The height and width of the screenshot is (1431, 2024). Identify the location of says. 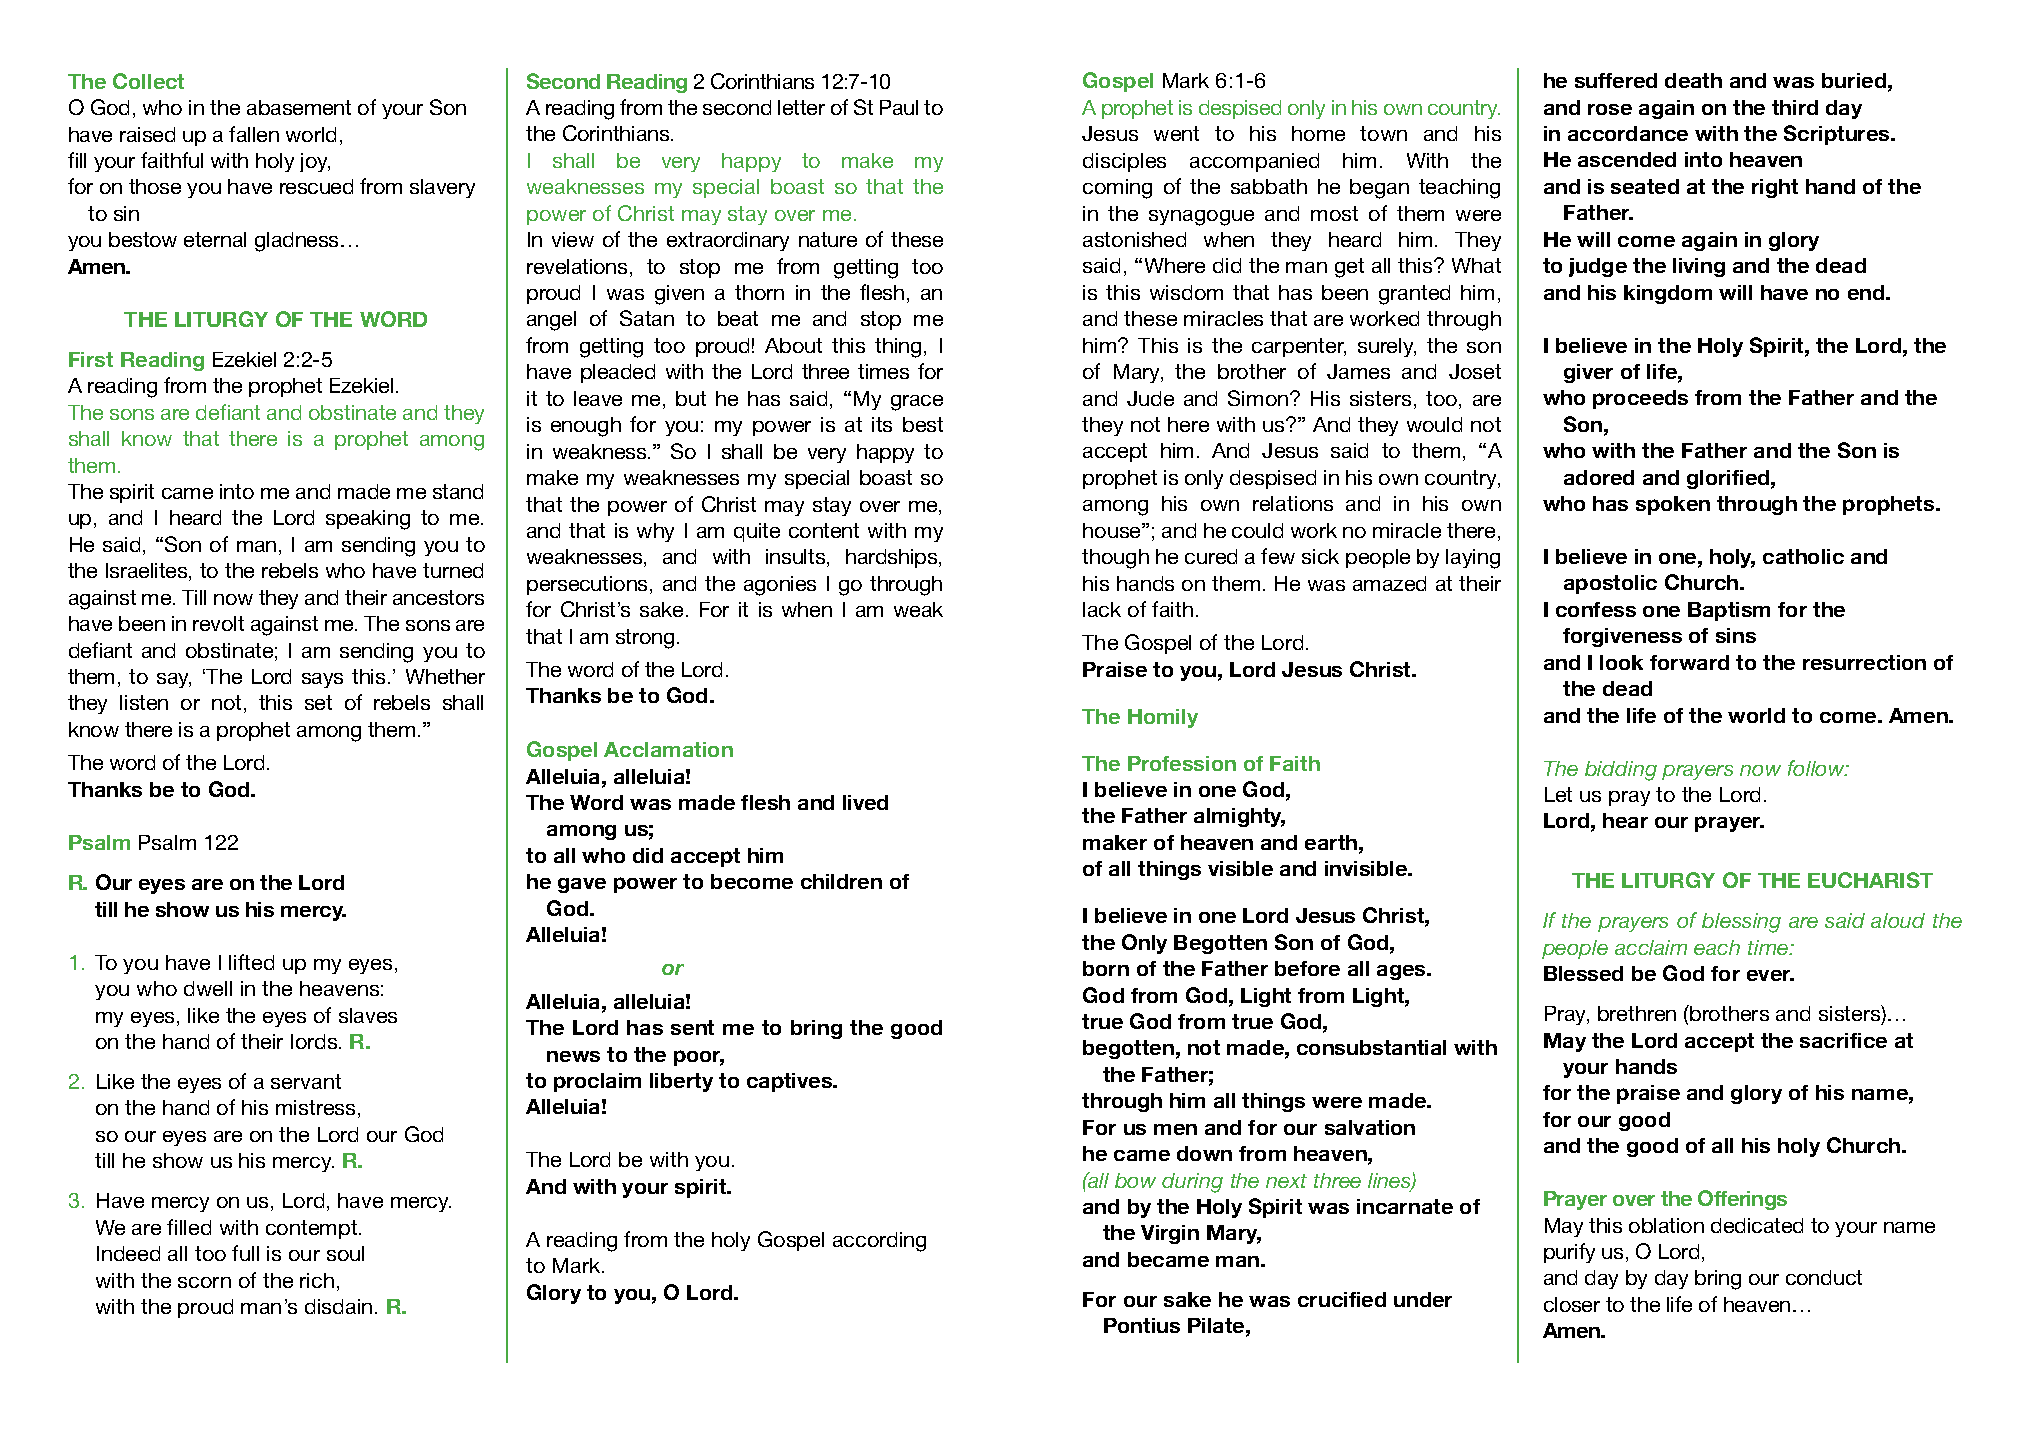
(322, 680).
